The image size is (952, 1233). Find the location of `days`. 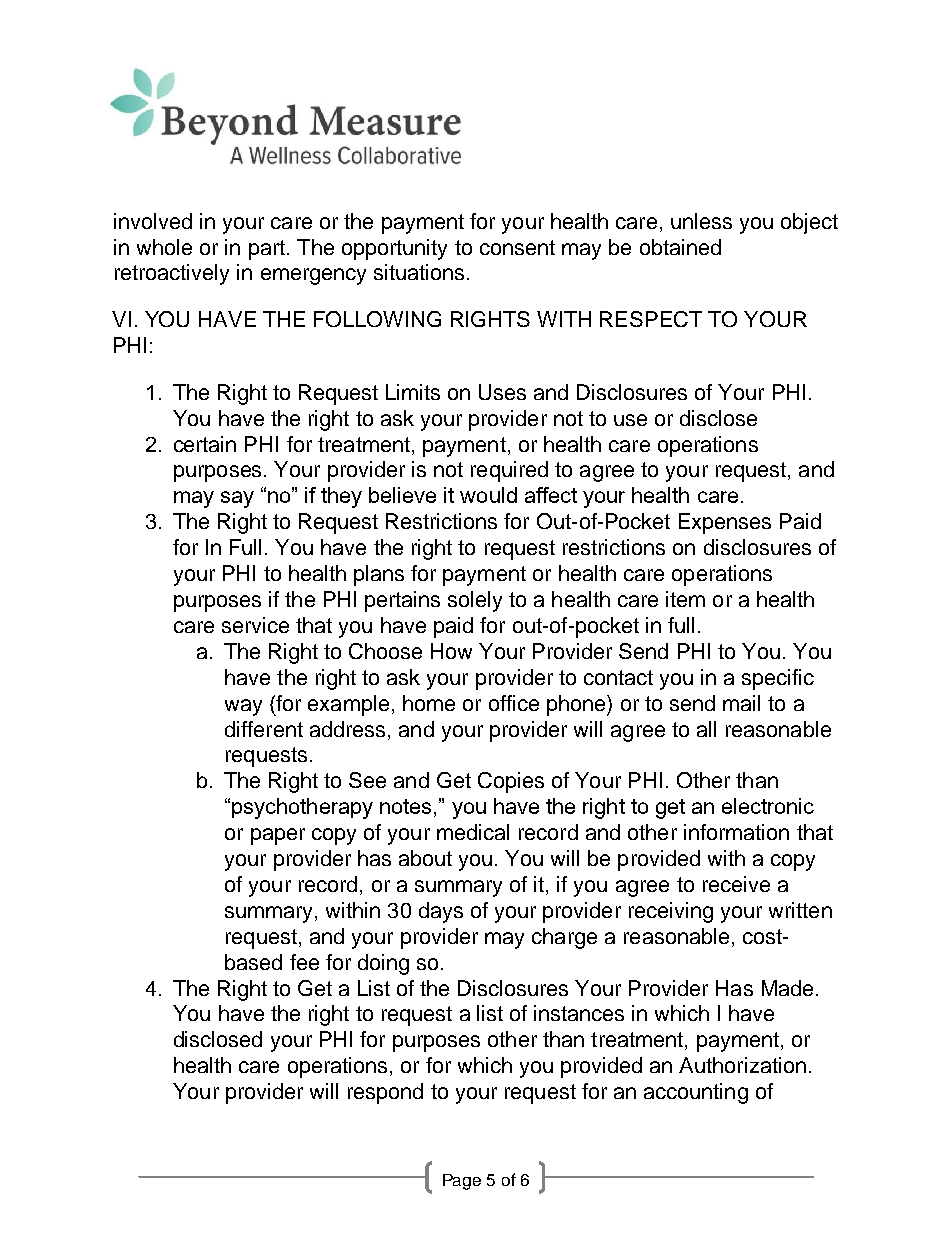

days is located at coordinates (441, 912).
